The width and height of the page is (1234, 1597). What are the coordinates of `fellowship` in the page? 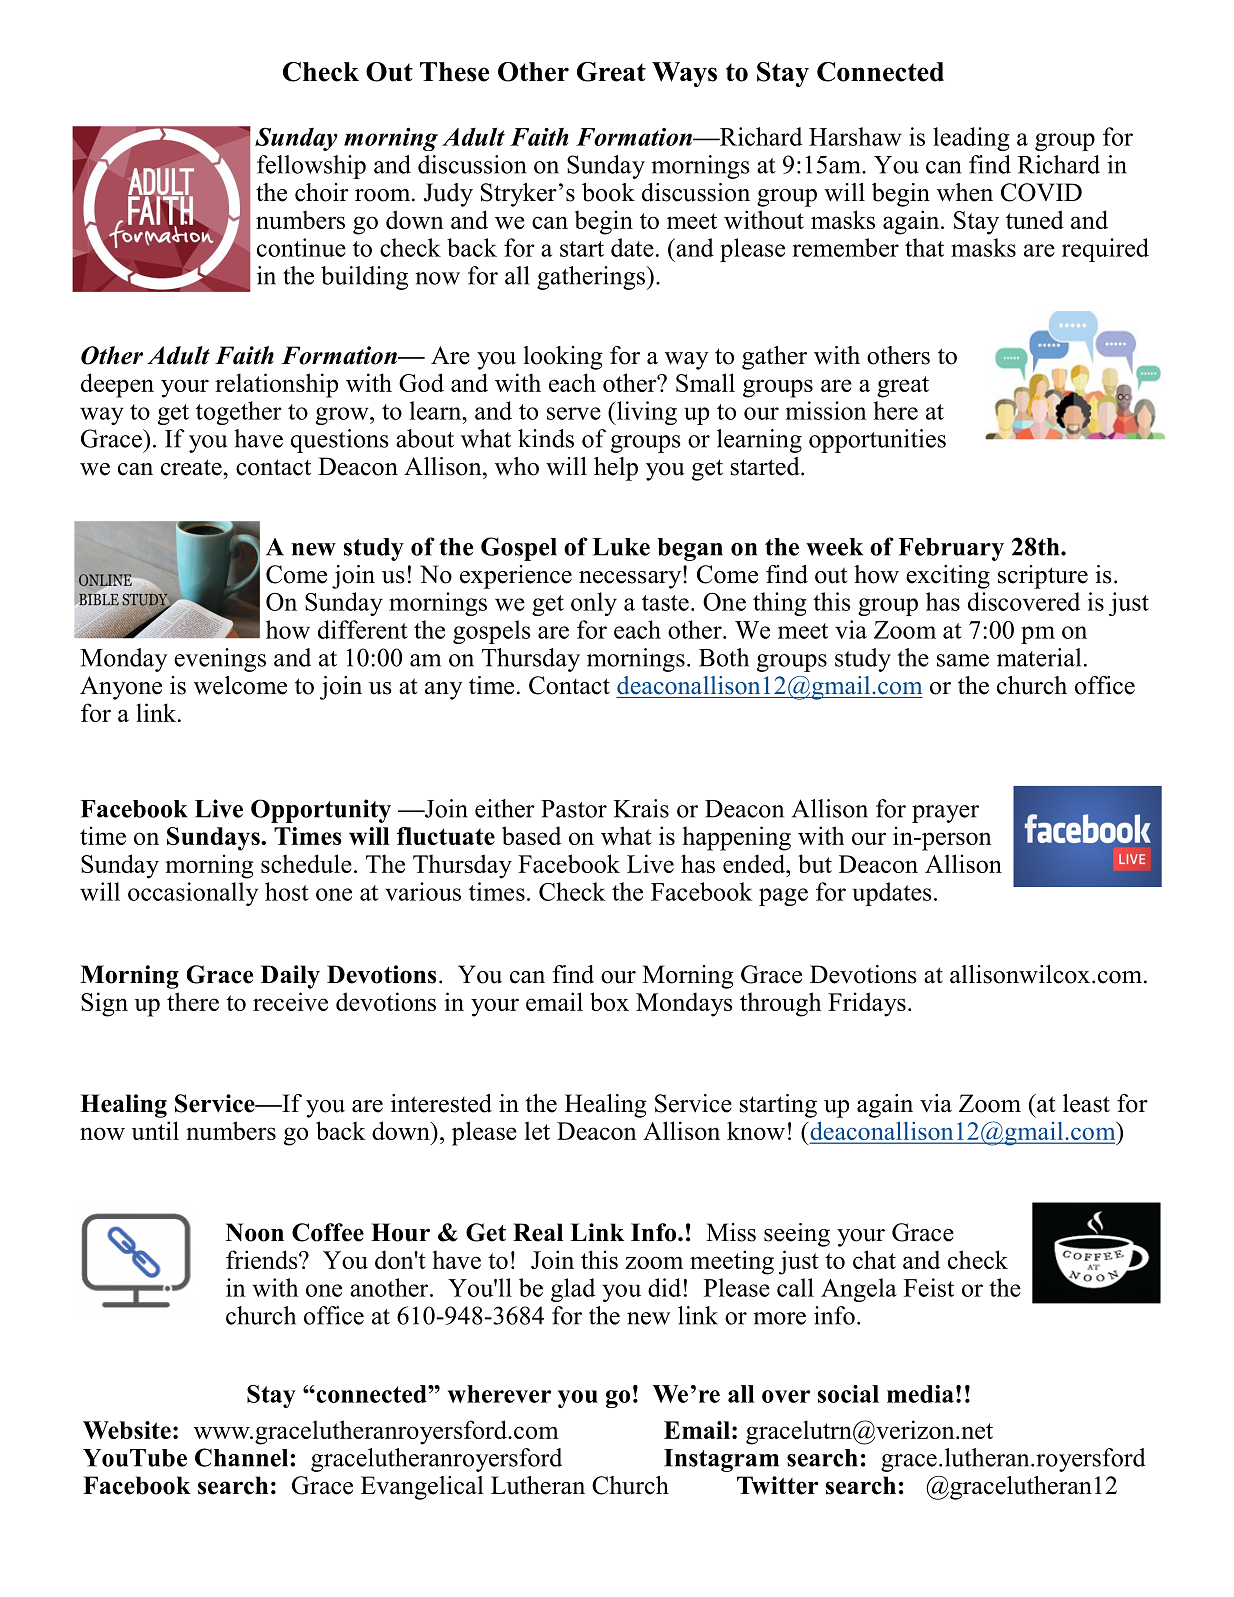 It's located at (311, 167).
